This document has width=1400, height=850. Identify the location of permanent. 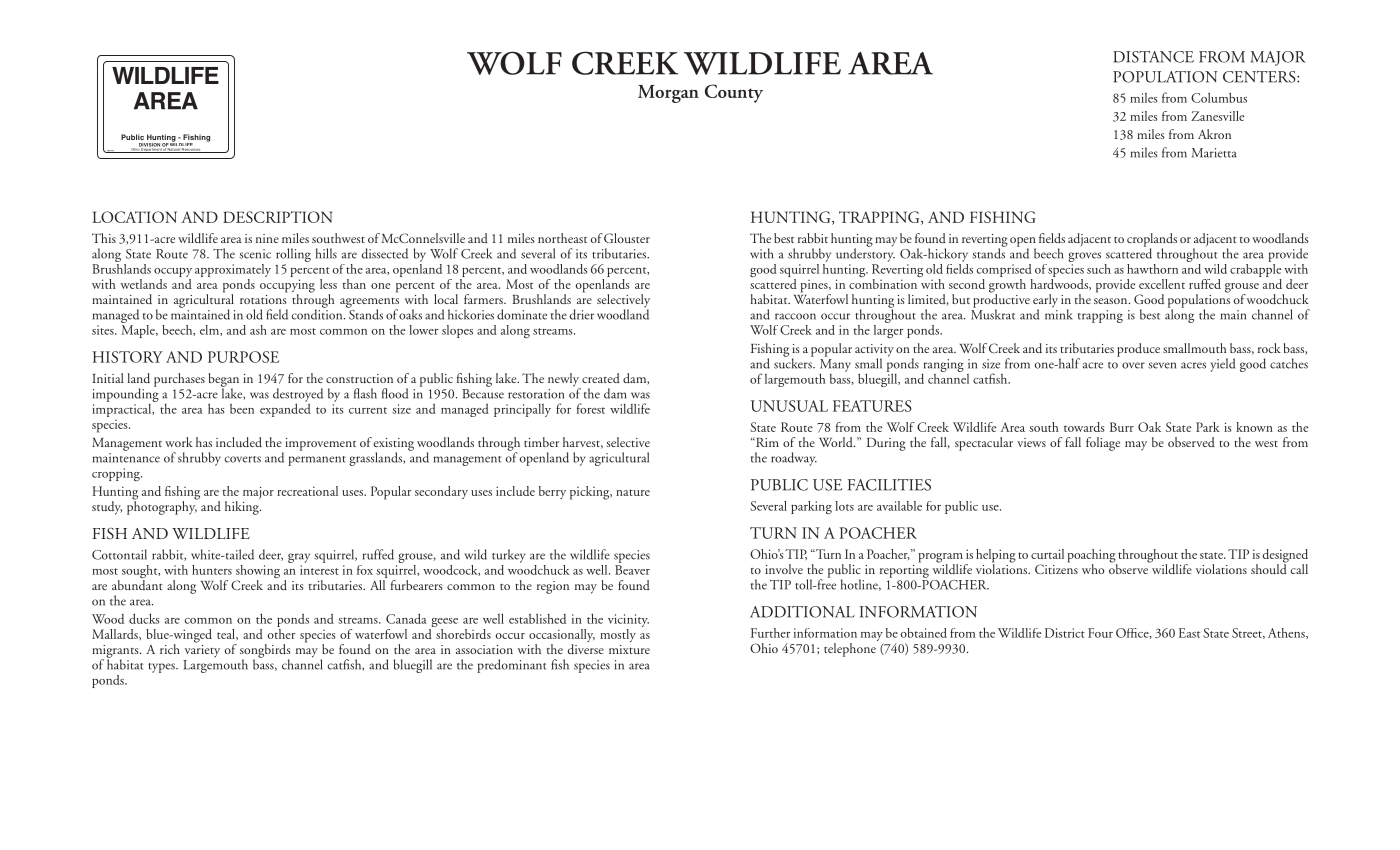
(317, 461).
